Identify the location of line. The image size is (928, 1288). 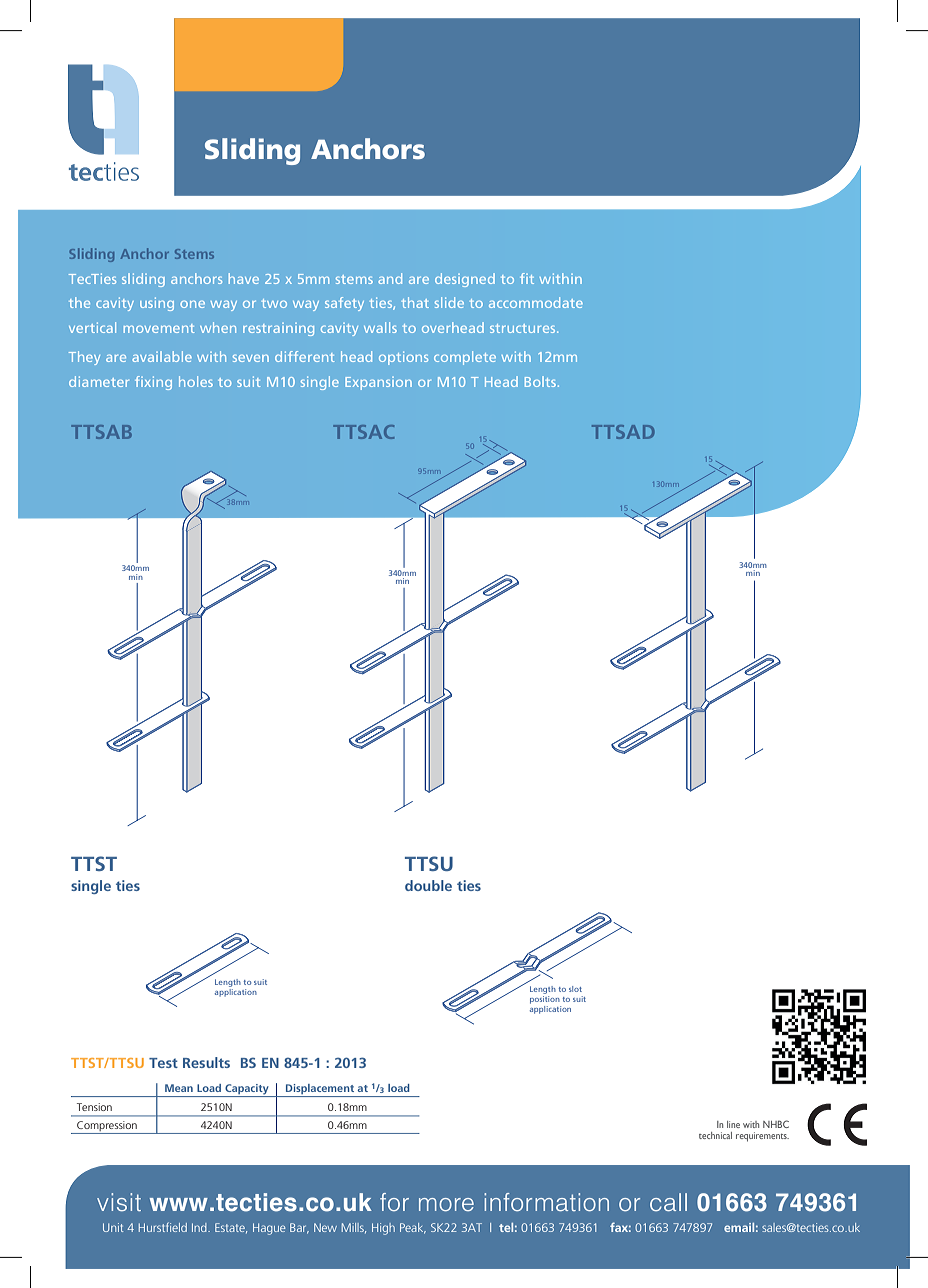
(733, 1124).
